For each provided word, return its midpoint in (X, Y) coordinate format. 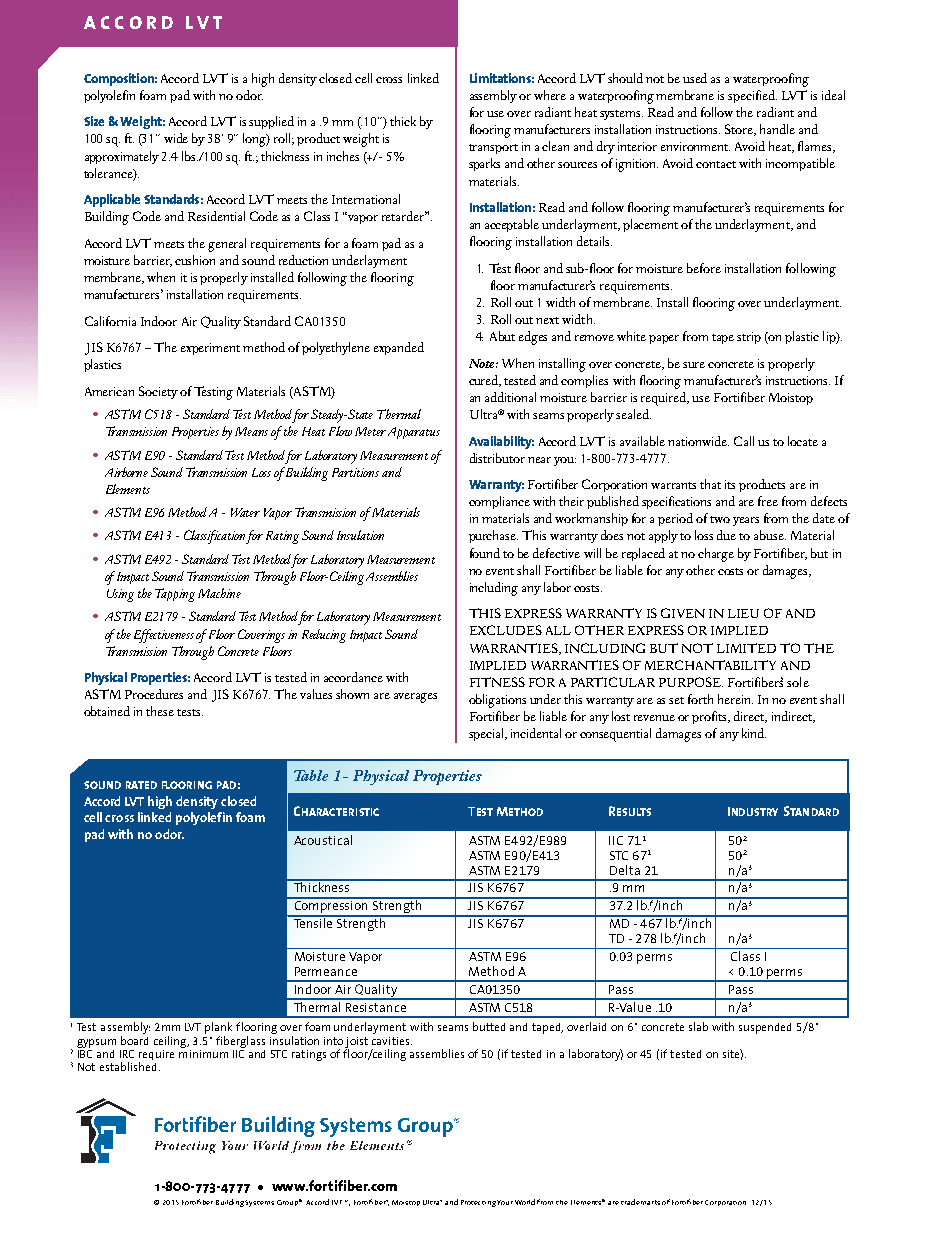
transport (493, 149)
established (128, 1066)
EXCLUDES (506, 630)
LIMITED (746, 648)
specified (752, 96)
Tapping (175, 595)
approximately (122, 157)
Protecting (478, 1203)
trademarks (640, 1202)
